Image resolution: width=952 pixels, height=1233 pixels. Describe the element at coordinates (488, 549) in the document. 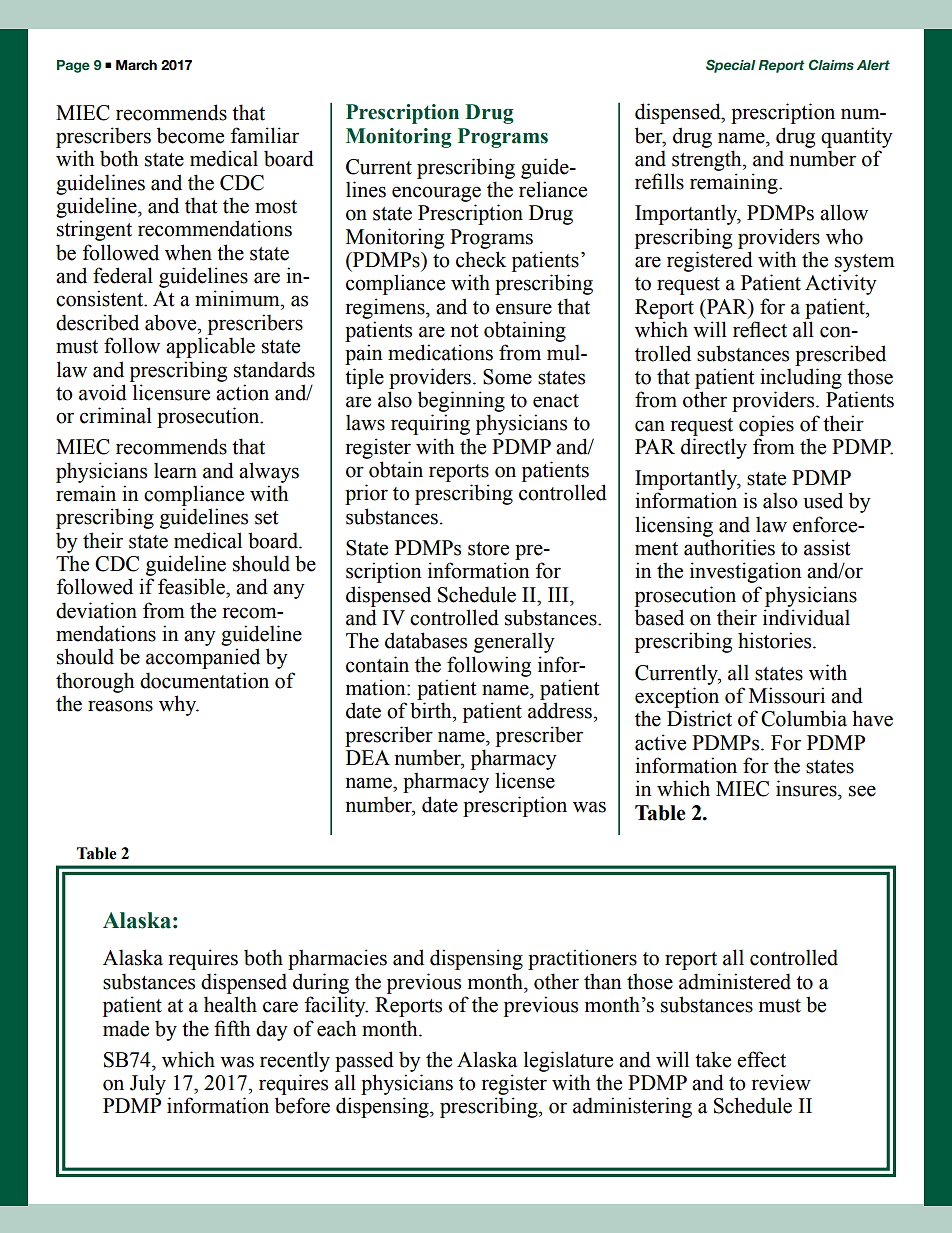

I see `store` at that location.
